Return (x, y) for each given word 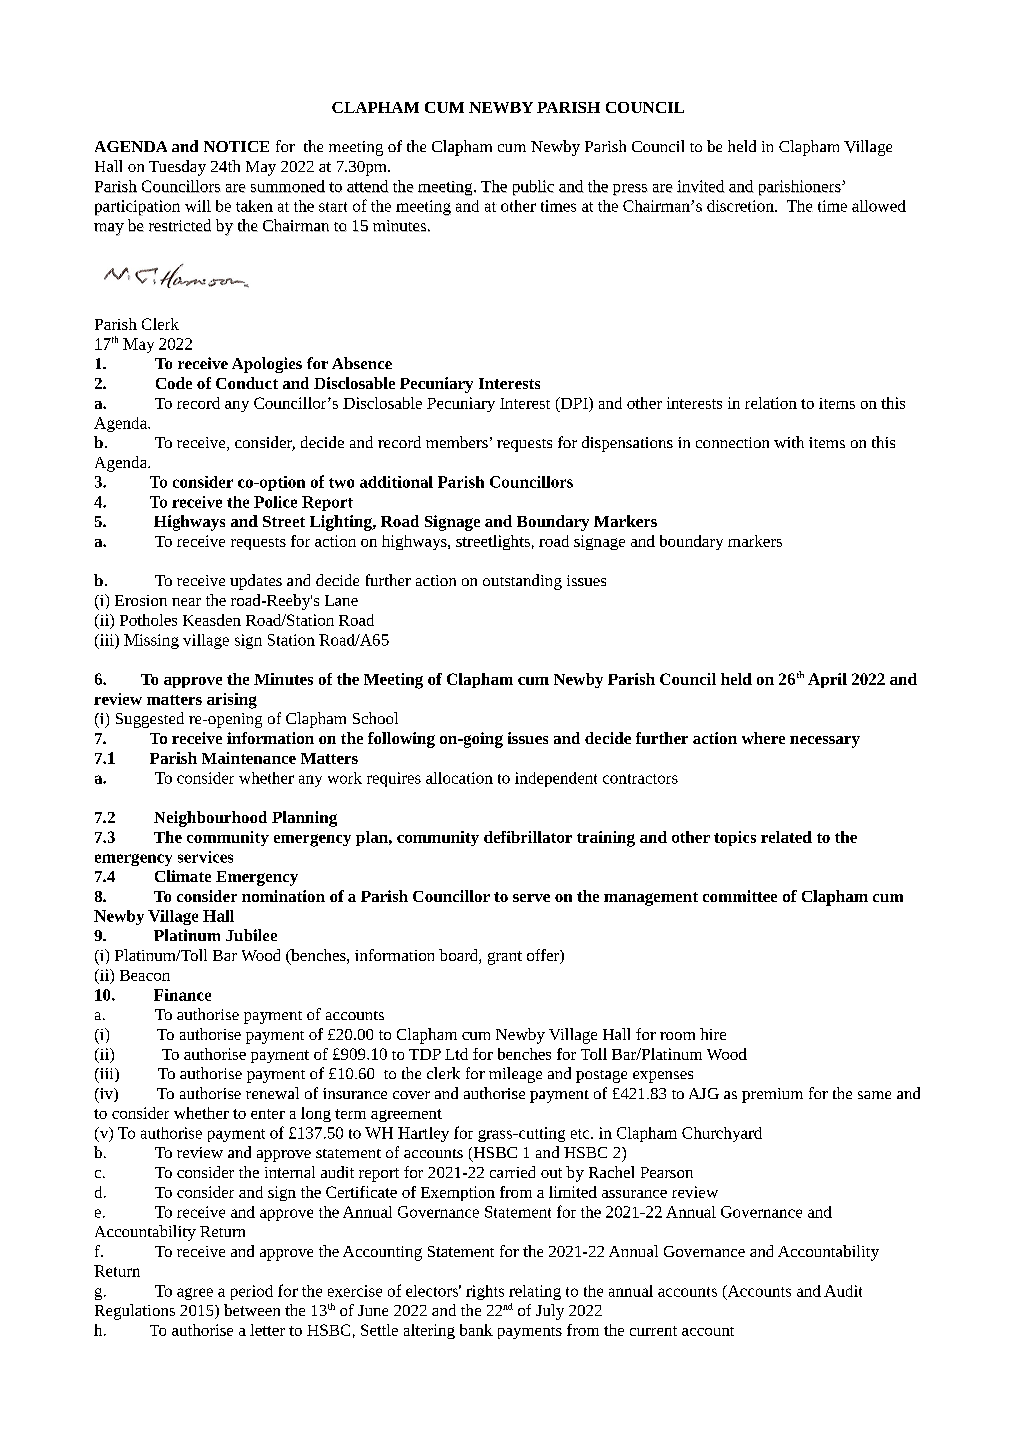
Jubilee (251, 935)
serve (531, 898)
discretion (742, 206)
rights (485, 1292)
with (789, 442)
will (198, 206)
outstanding (522, 582)
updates (256, 582)
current (653, 1331)
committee (740, 896)
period (252, 1292)
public (533, 188)
